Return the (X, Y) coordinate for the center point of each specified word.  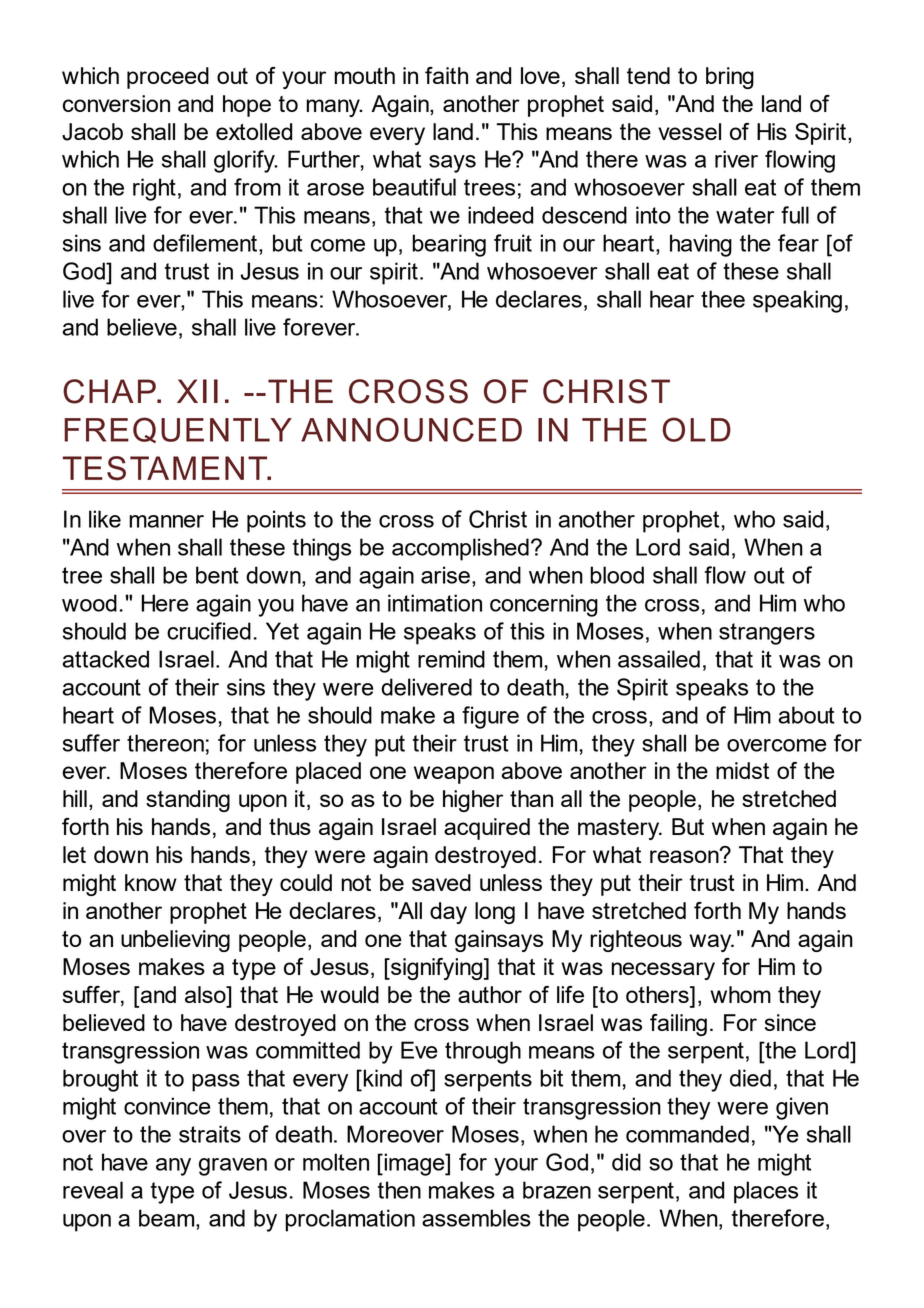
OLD (696, 429)
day (448, 913)
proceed (168, 78)
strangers (767, 634)
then (399, 1190)
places (766, 1192)
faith (446, 75)
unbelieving (175, 941)
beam (168, 1218)
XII (197, 391)
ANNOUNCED (411, 429)
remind (451, 659)
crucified (209, 631)
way (711, 943)
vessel (689, 131)
